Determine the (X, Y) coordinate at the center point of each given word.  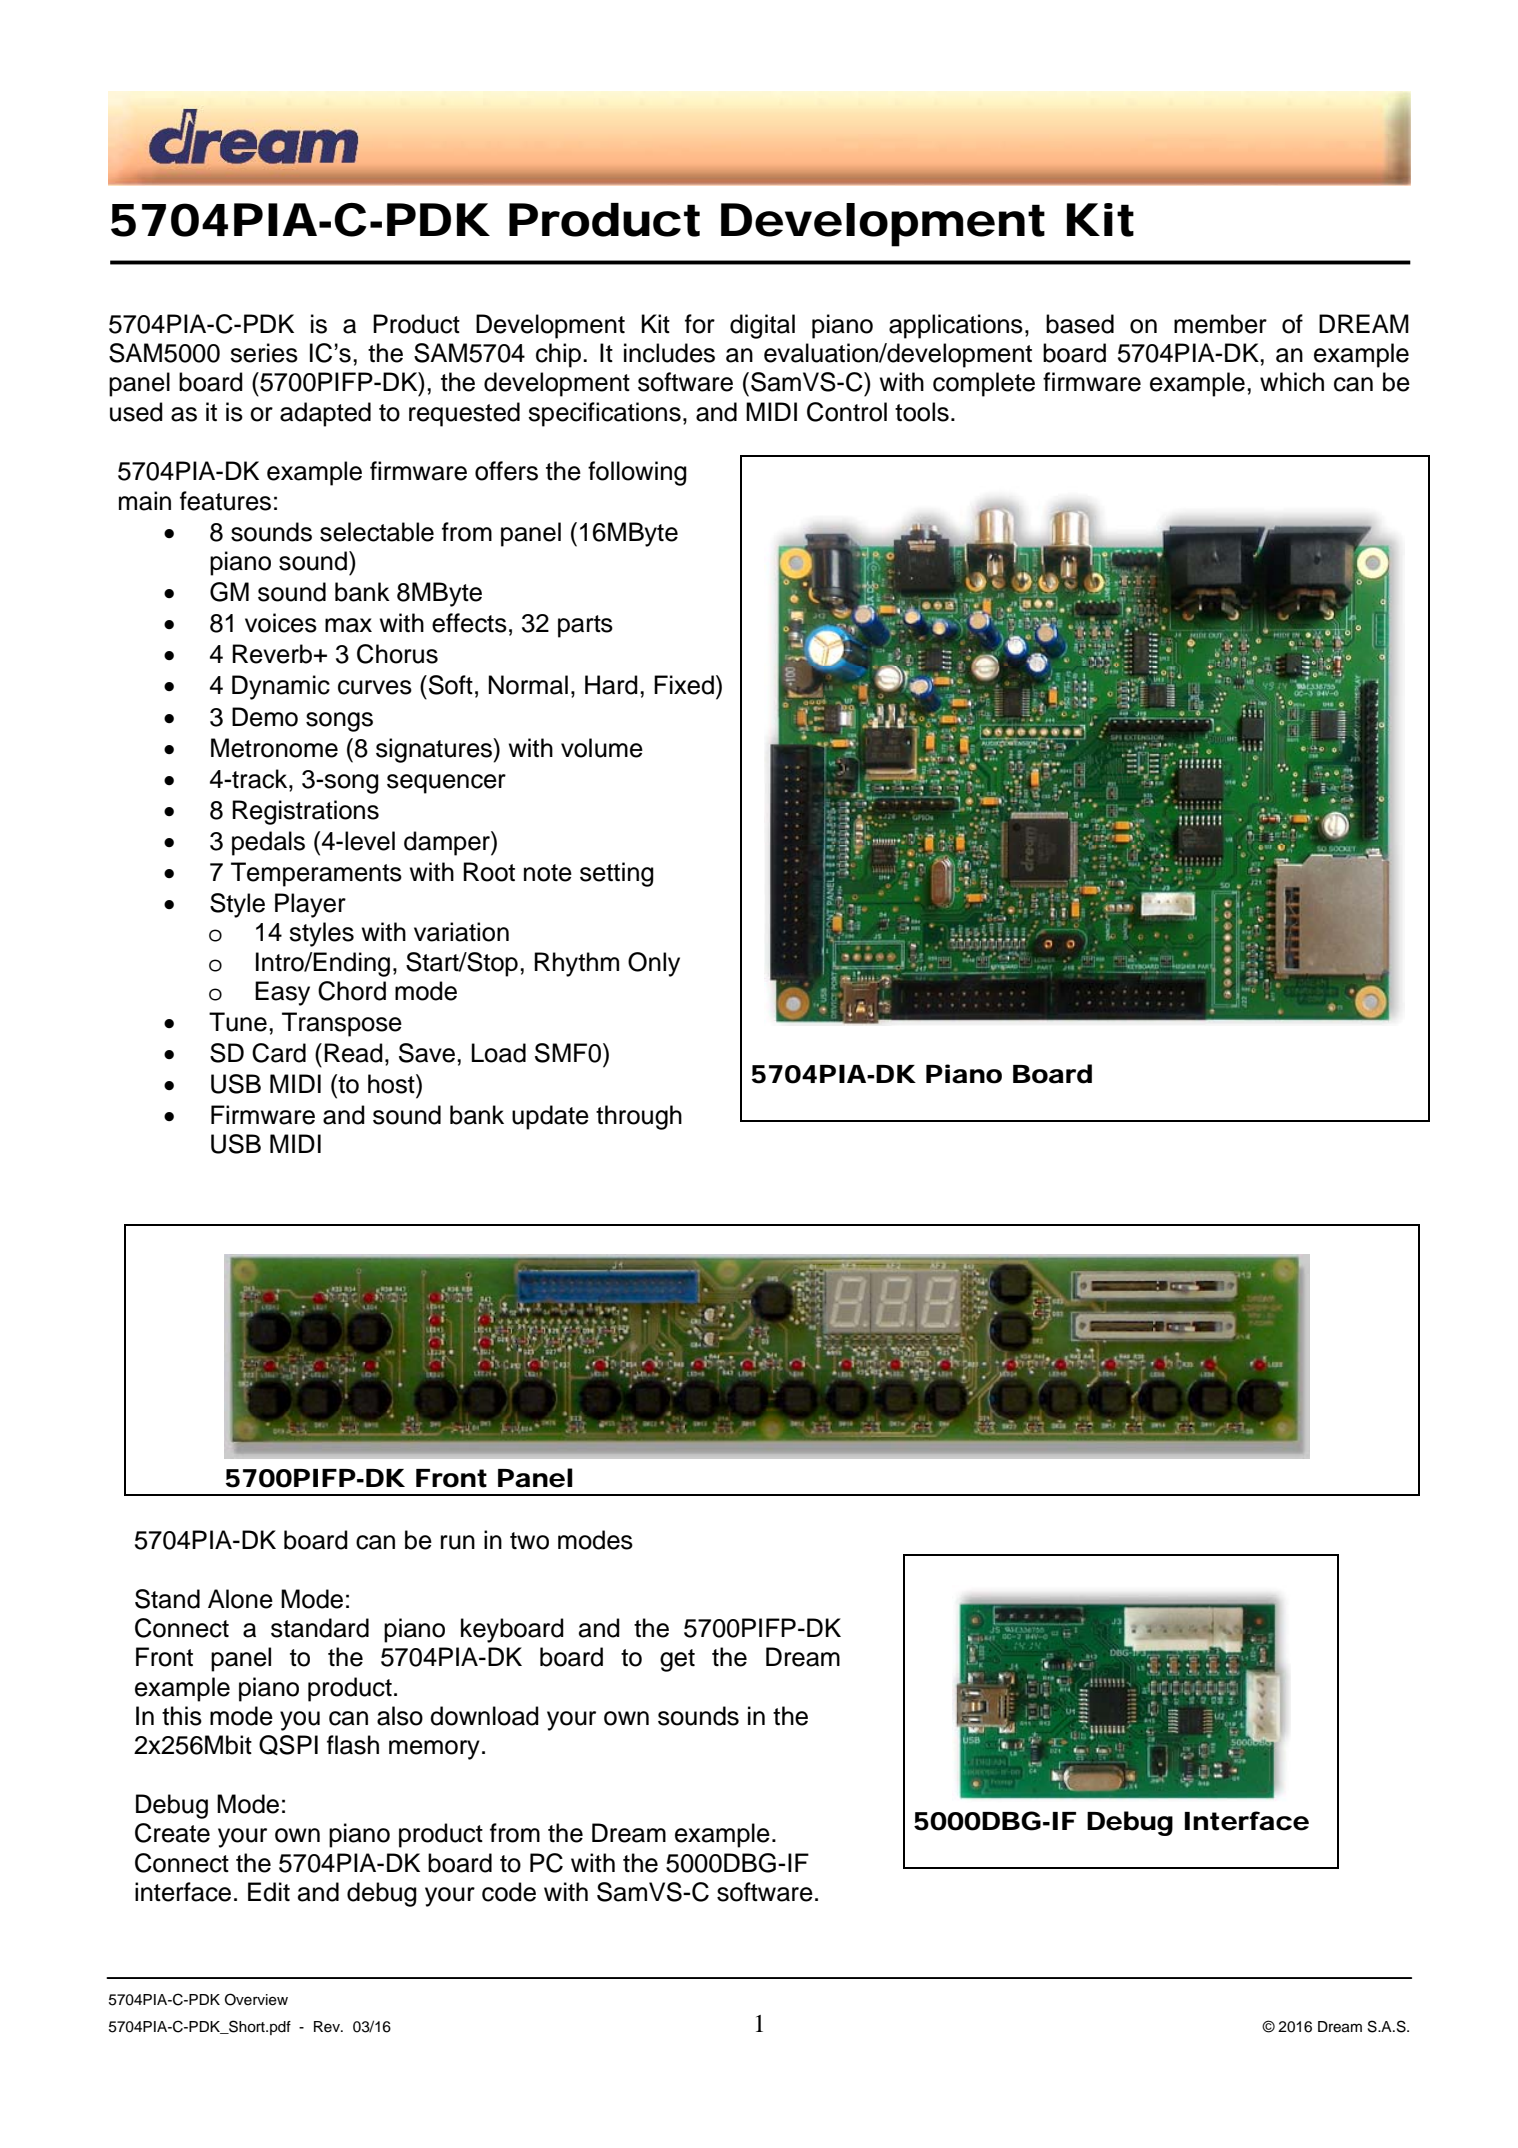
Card (279, 1053)
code (509, 1892)
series (264, 353)
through (639, 1117)
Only (654, 964)
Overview (256, 1999)
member (1220, 324)
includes (669, 353)
